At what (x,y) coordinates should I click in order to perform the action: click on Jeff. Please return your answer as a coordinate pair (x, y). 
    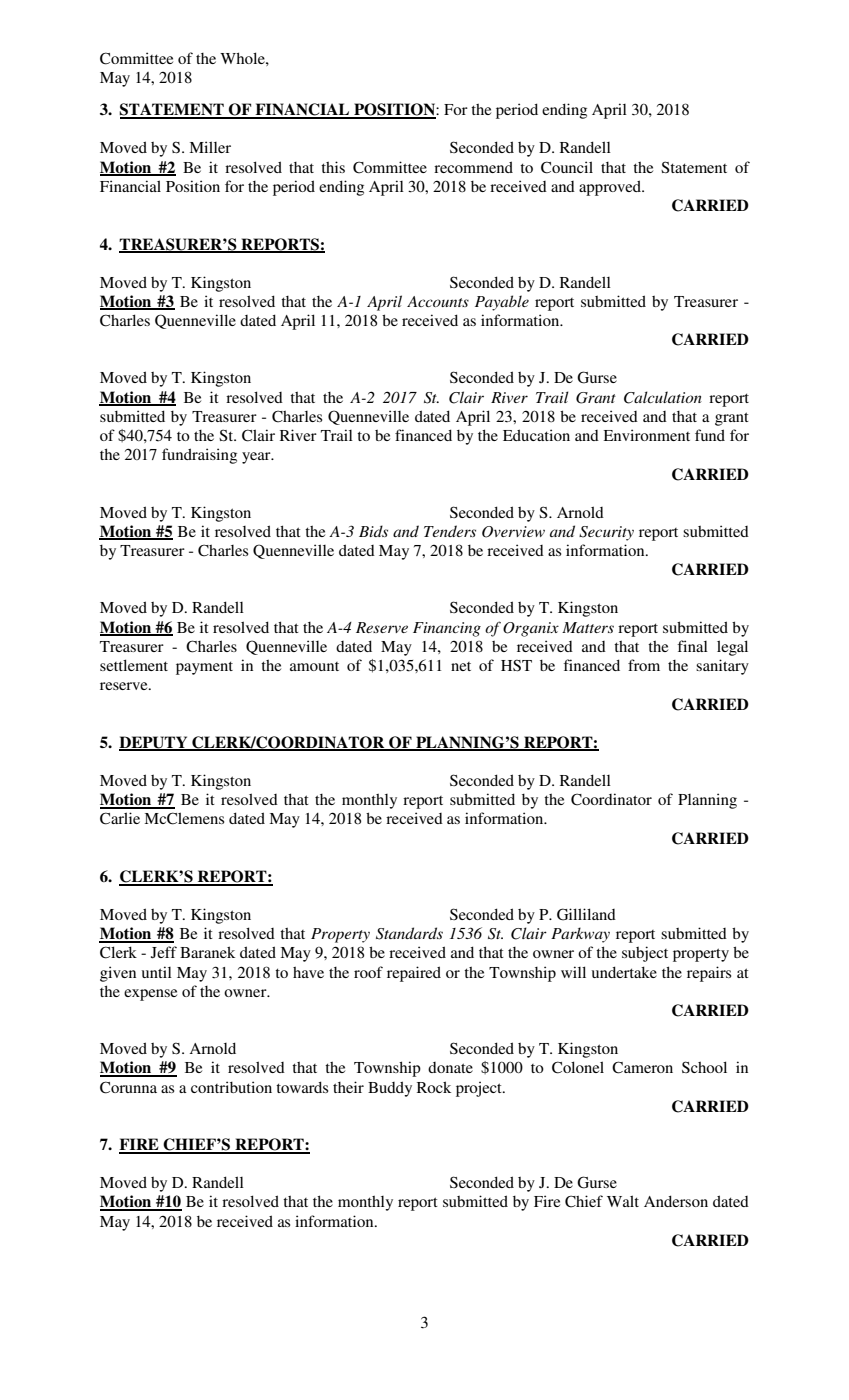
    Looking at the image, I should click on (164, 952).
